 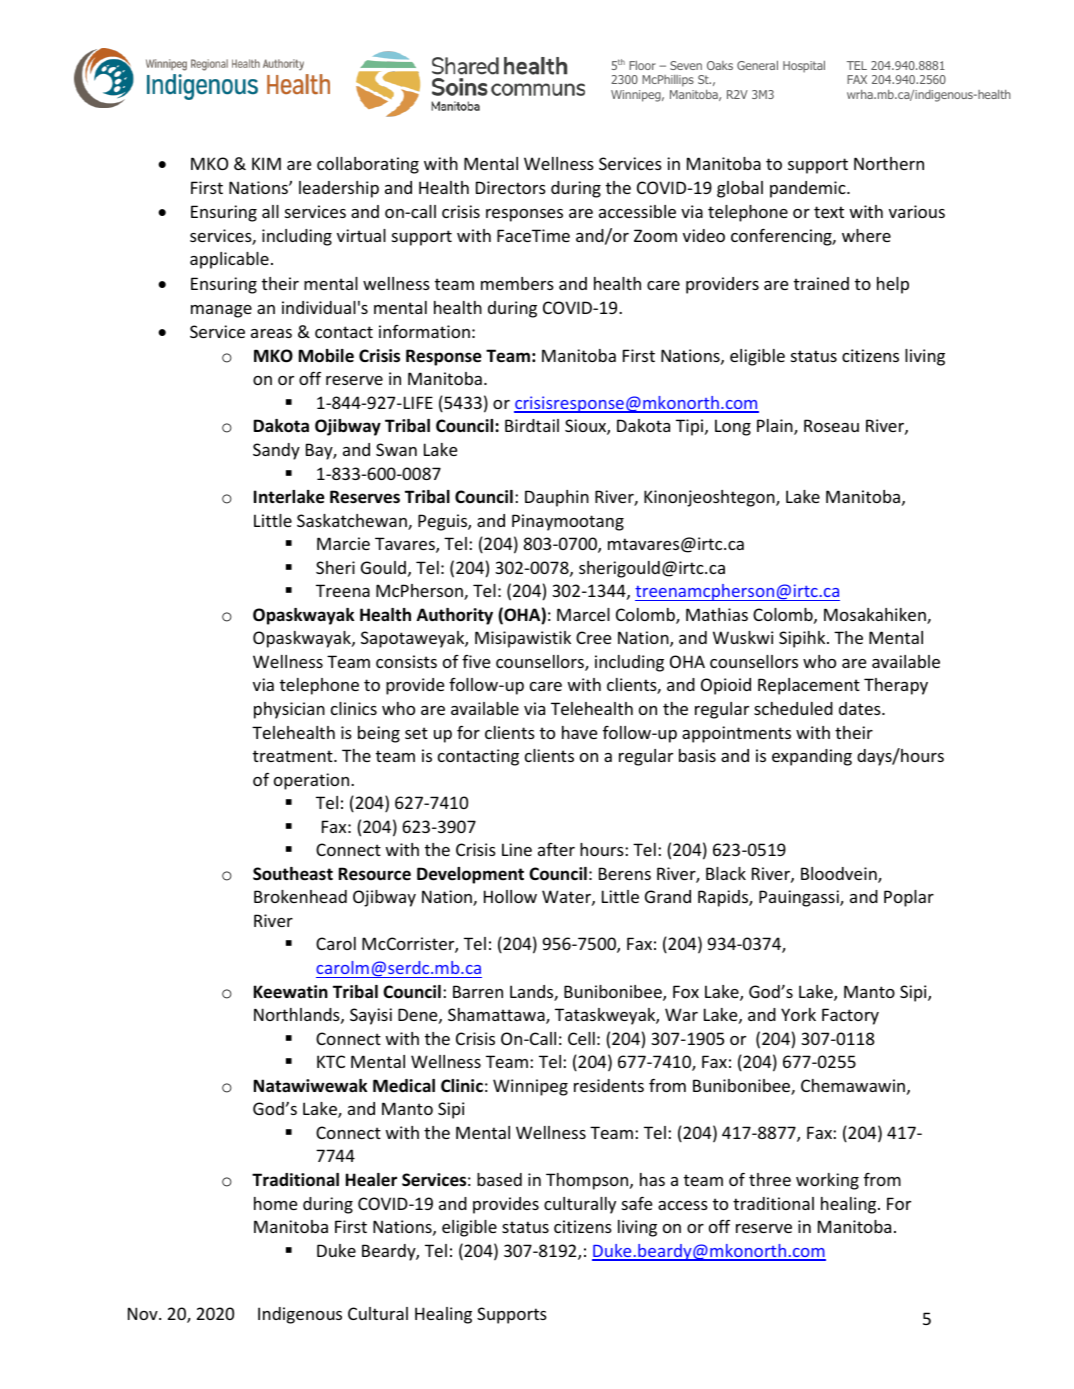 I want to click on Hospital, so click(x=804, y=67).
